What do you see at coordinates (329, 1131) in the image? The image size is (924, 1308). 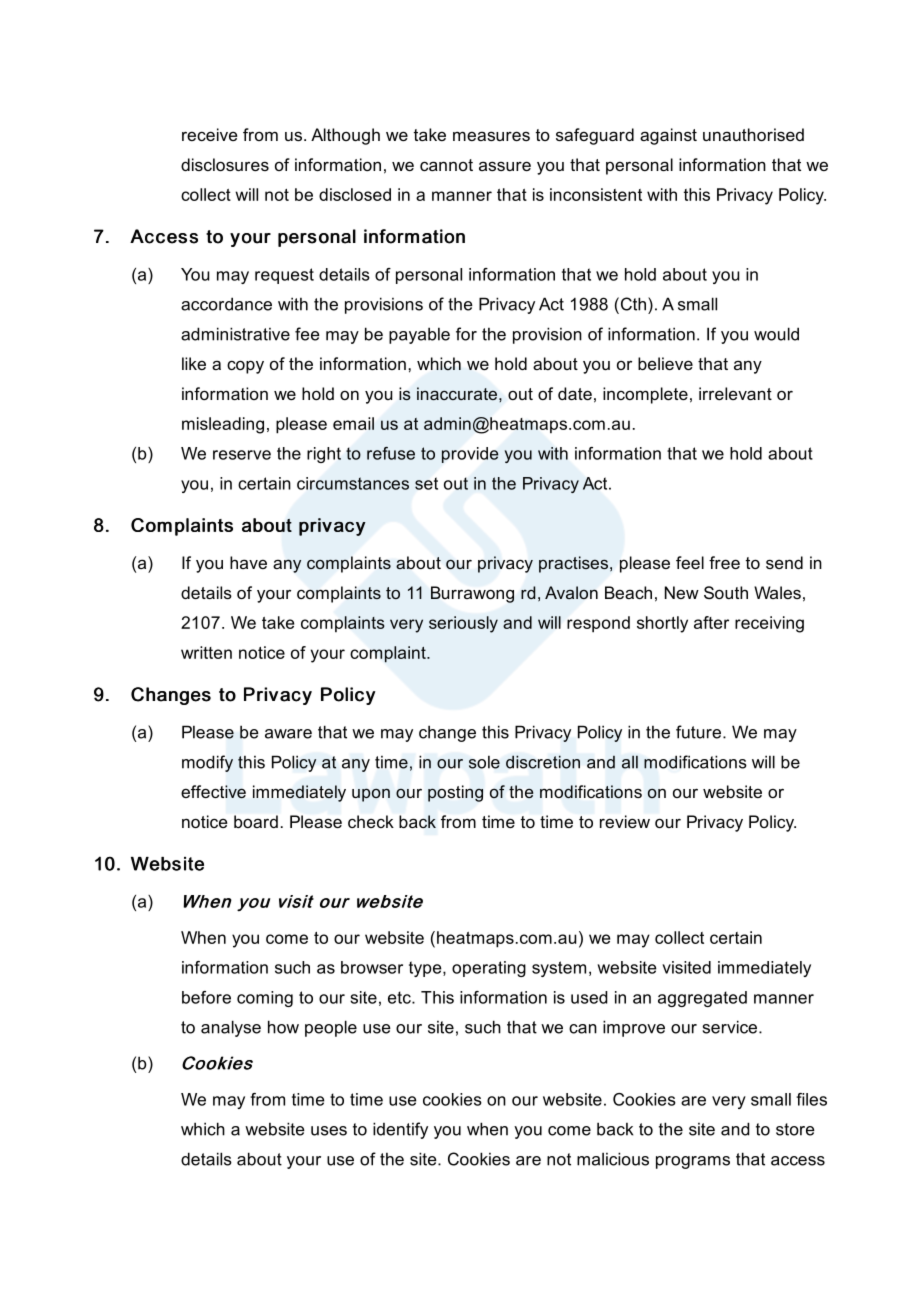 I see `uses` at bounding box center [329, 1131].
